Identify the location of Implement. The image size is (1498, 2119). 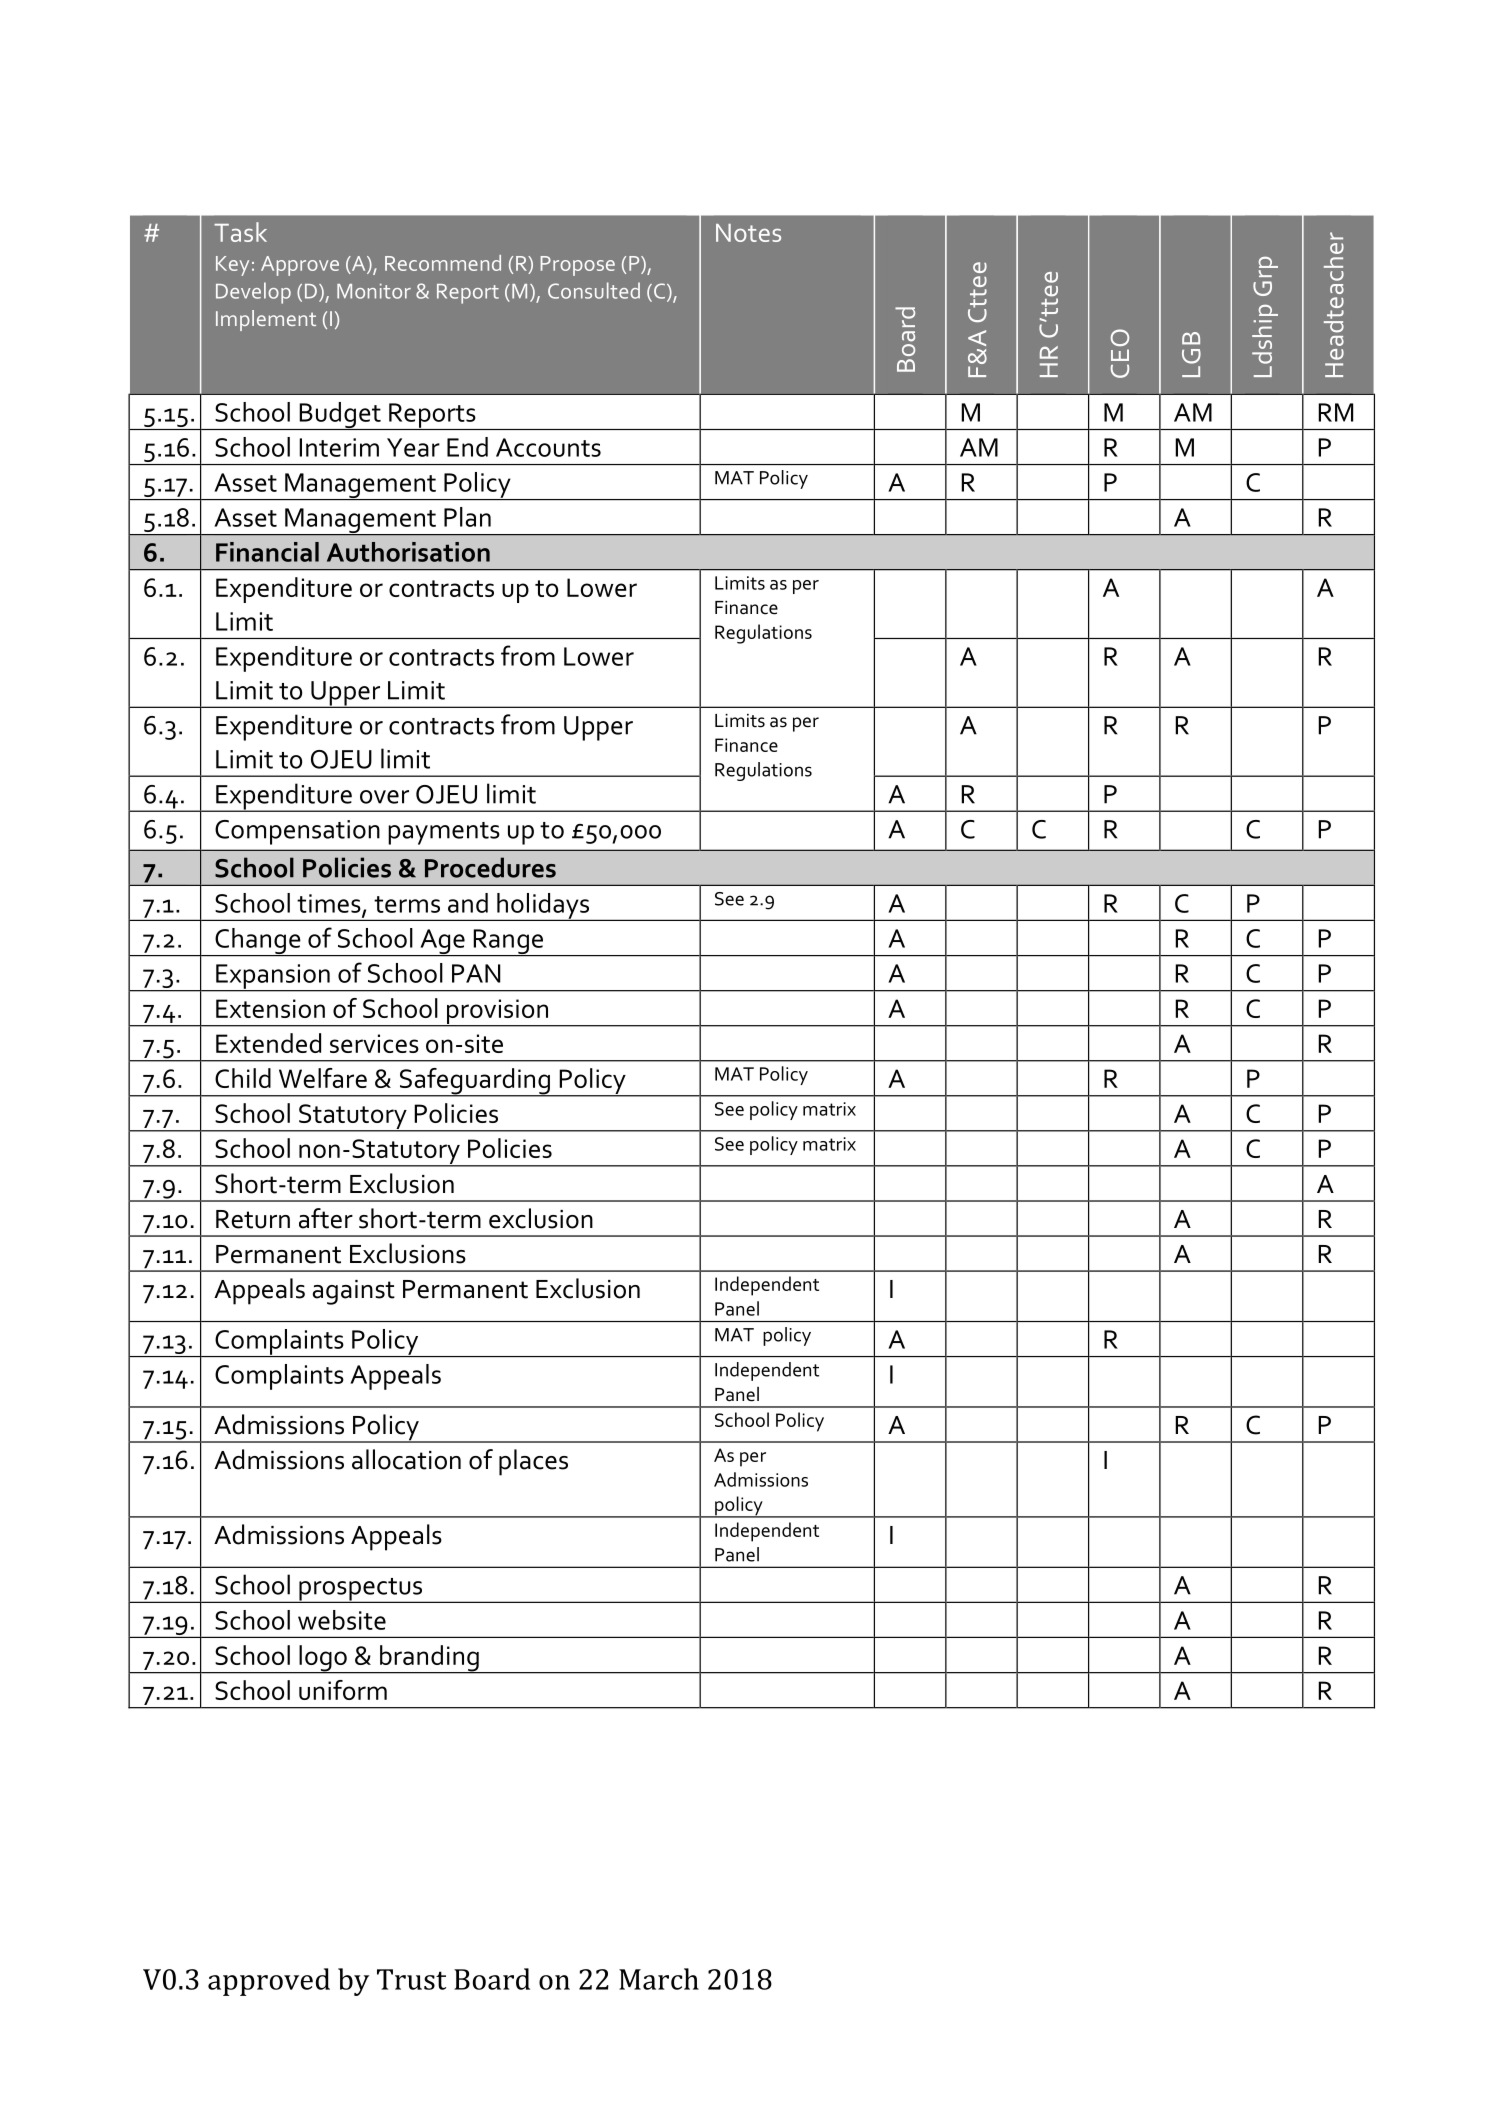
(266, 320).
